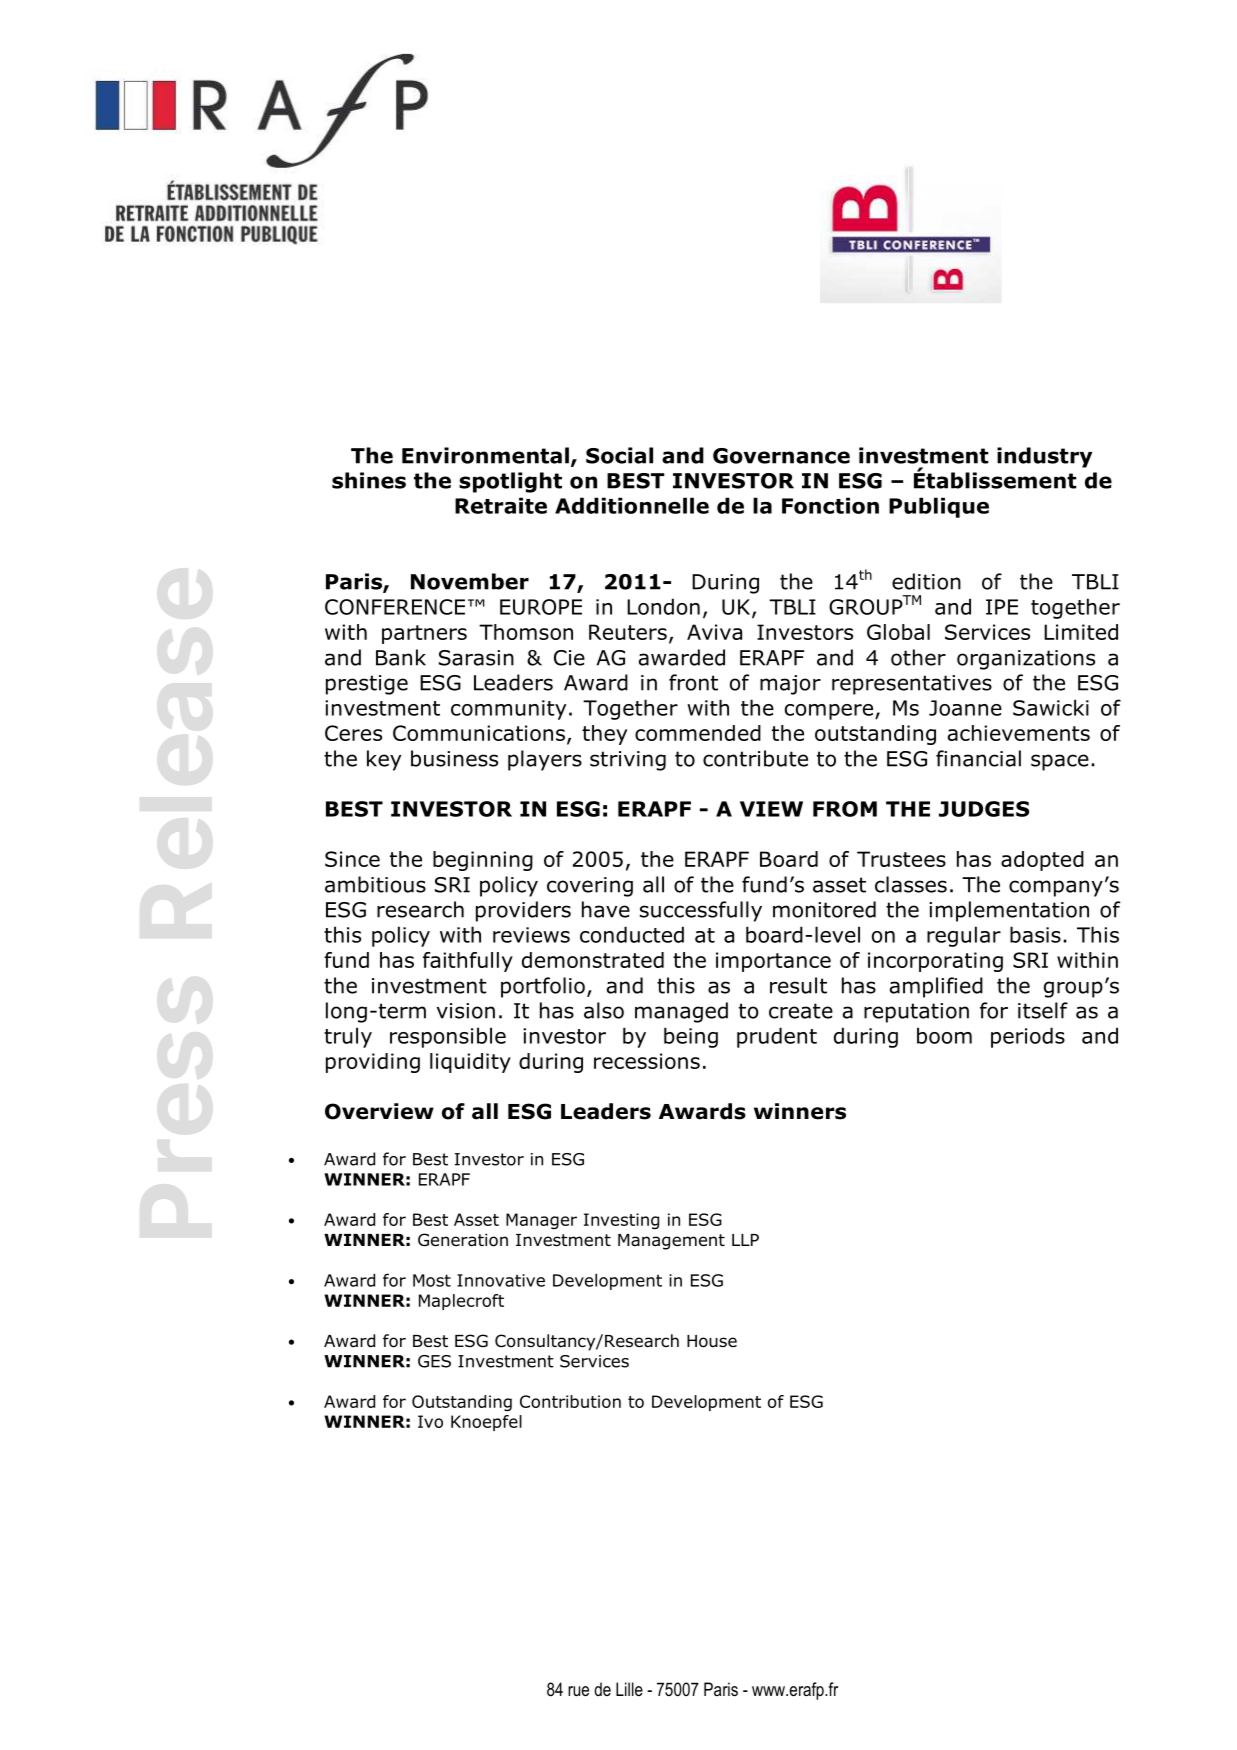  What do you see at coordinates (1044, 457) in the image?
I see `industry` at bounding box center [1044, 457].
